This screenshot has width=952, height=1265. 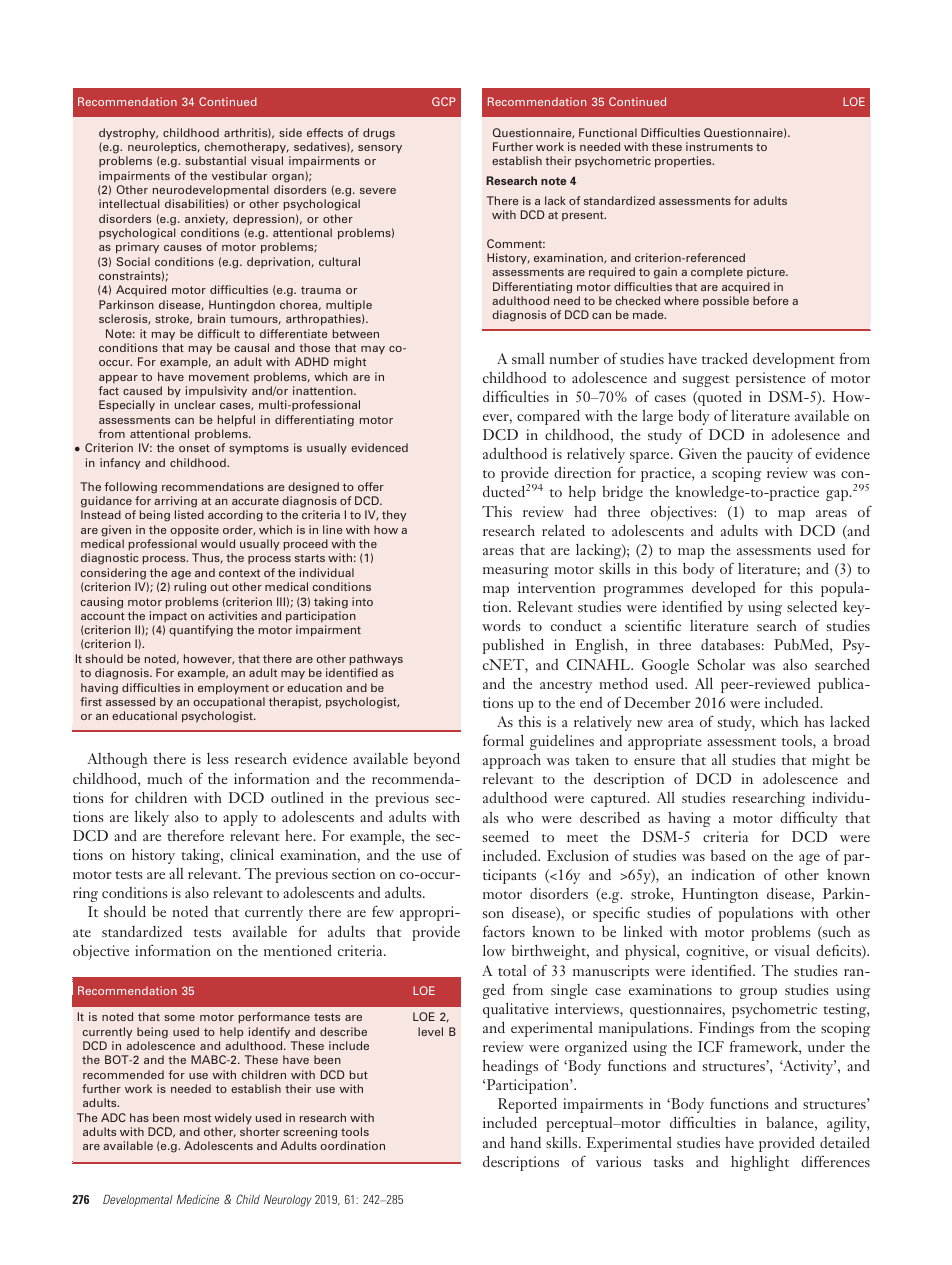 I want to click on seemed, so click(x=506, y=836).
